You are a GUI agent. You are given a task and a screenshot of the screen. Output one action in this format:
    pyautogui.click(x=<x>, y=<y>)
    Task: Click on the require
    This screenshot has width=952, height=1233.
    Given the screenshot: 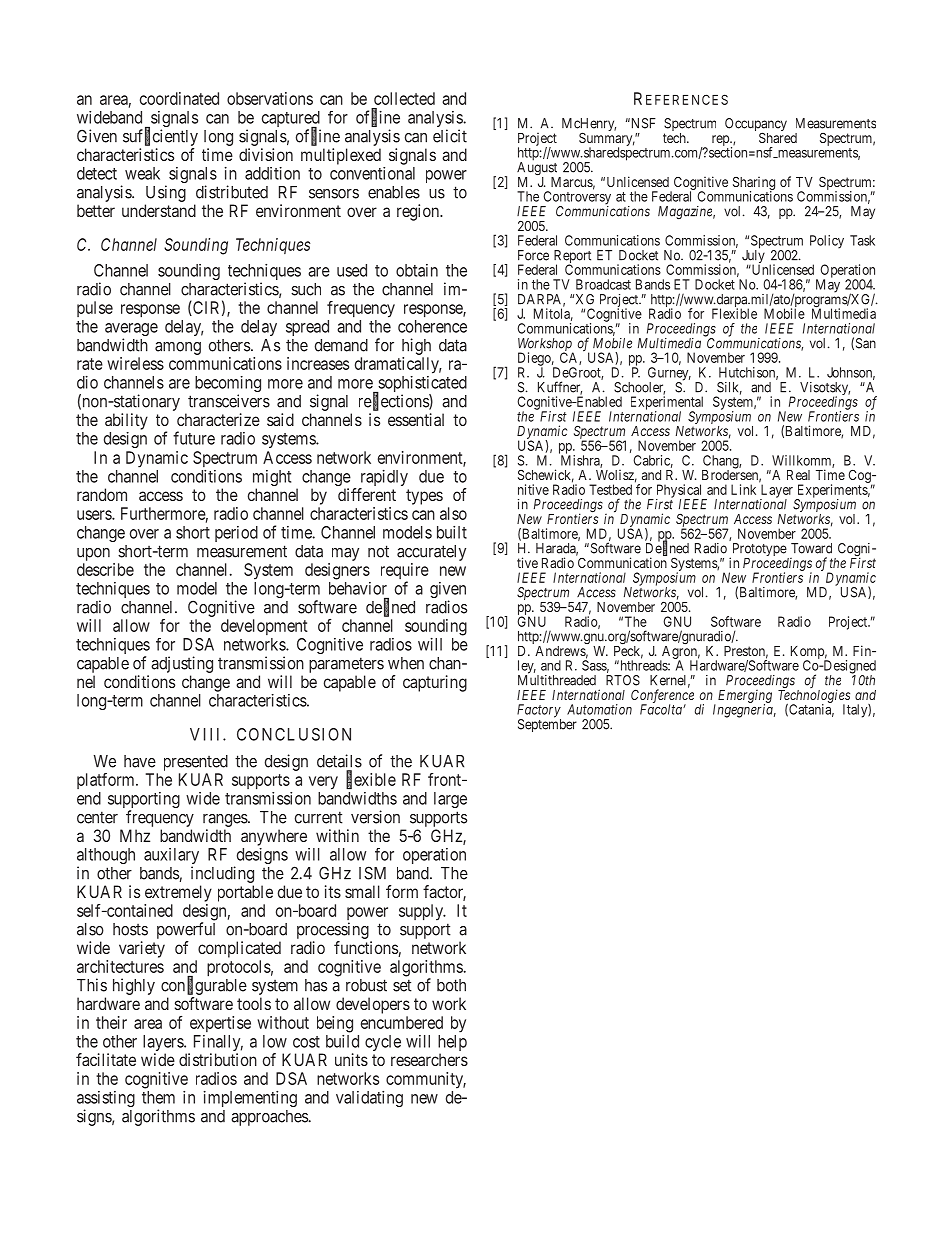 What is the action you would take?
    pyautogui.click(x=405, y=572)
